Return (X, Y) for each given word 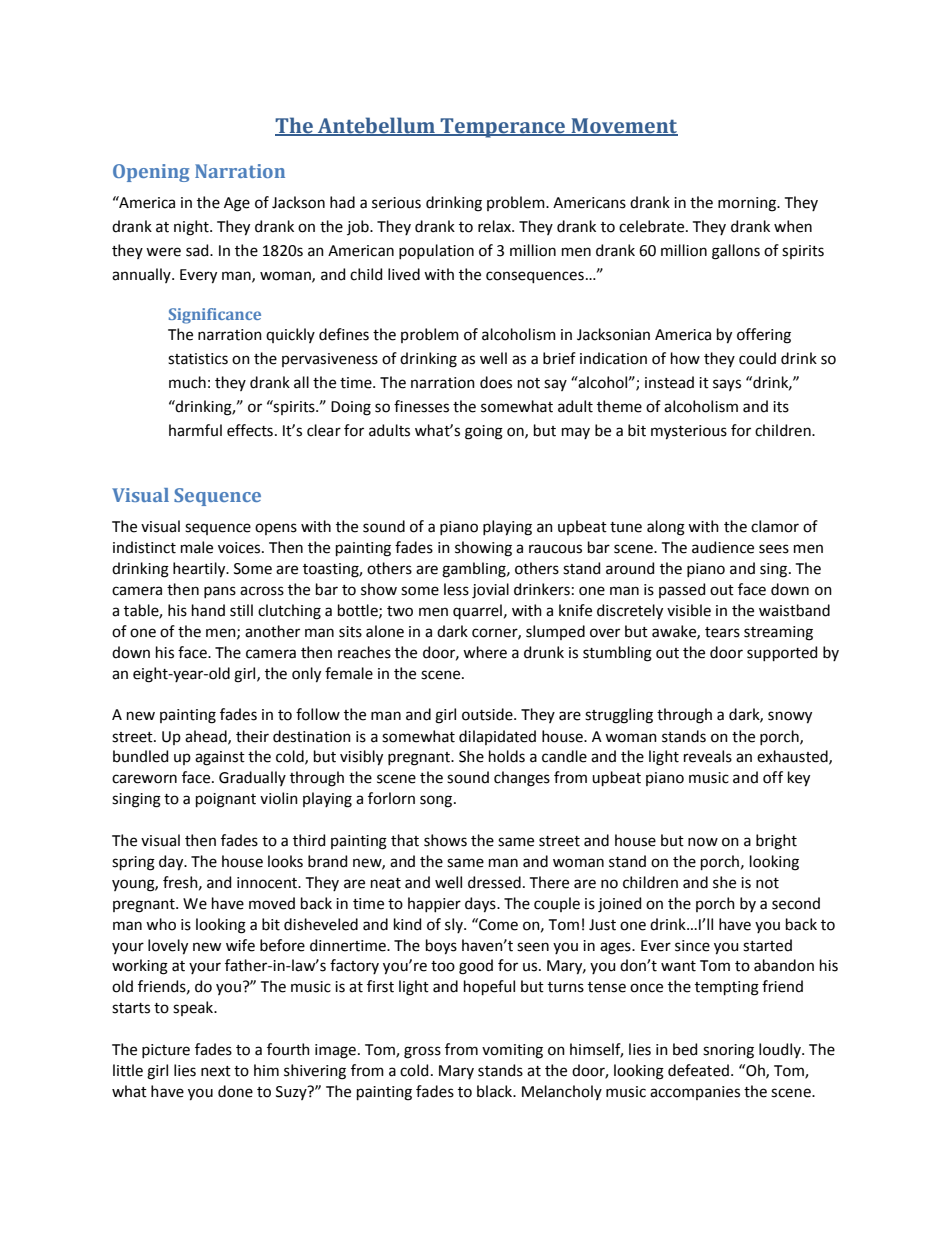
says (727, 385)
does (496, 382)
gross (422, 1052)
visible (689, 610)
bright (776, 842)
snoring (728, 1051)
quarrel (477, 611)
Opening (151, 173)
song (437, 801)
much (187, 382)
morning (748, 204)
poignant (226, 800)
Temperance (503, 128)
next (216, 1071)
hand (208, 610)
